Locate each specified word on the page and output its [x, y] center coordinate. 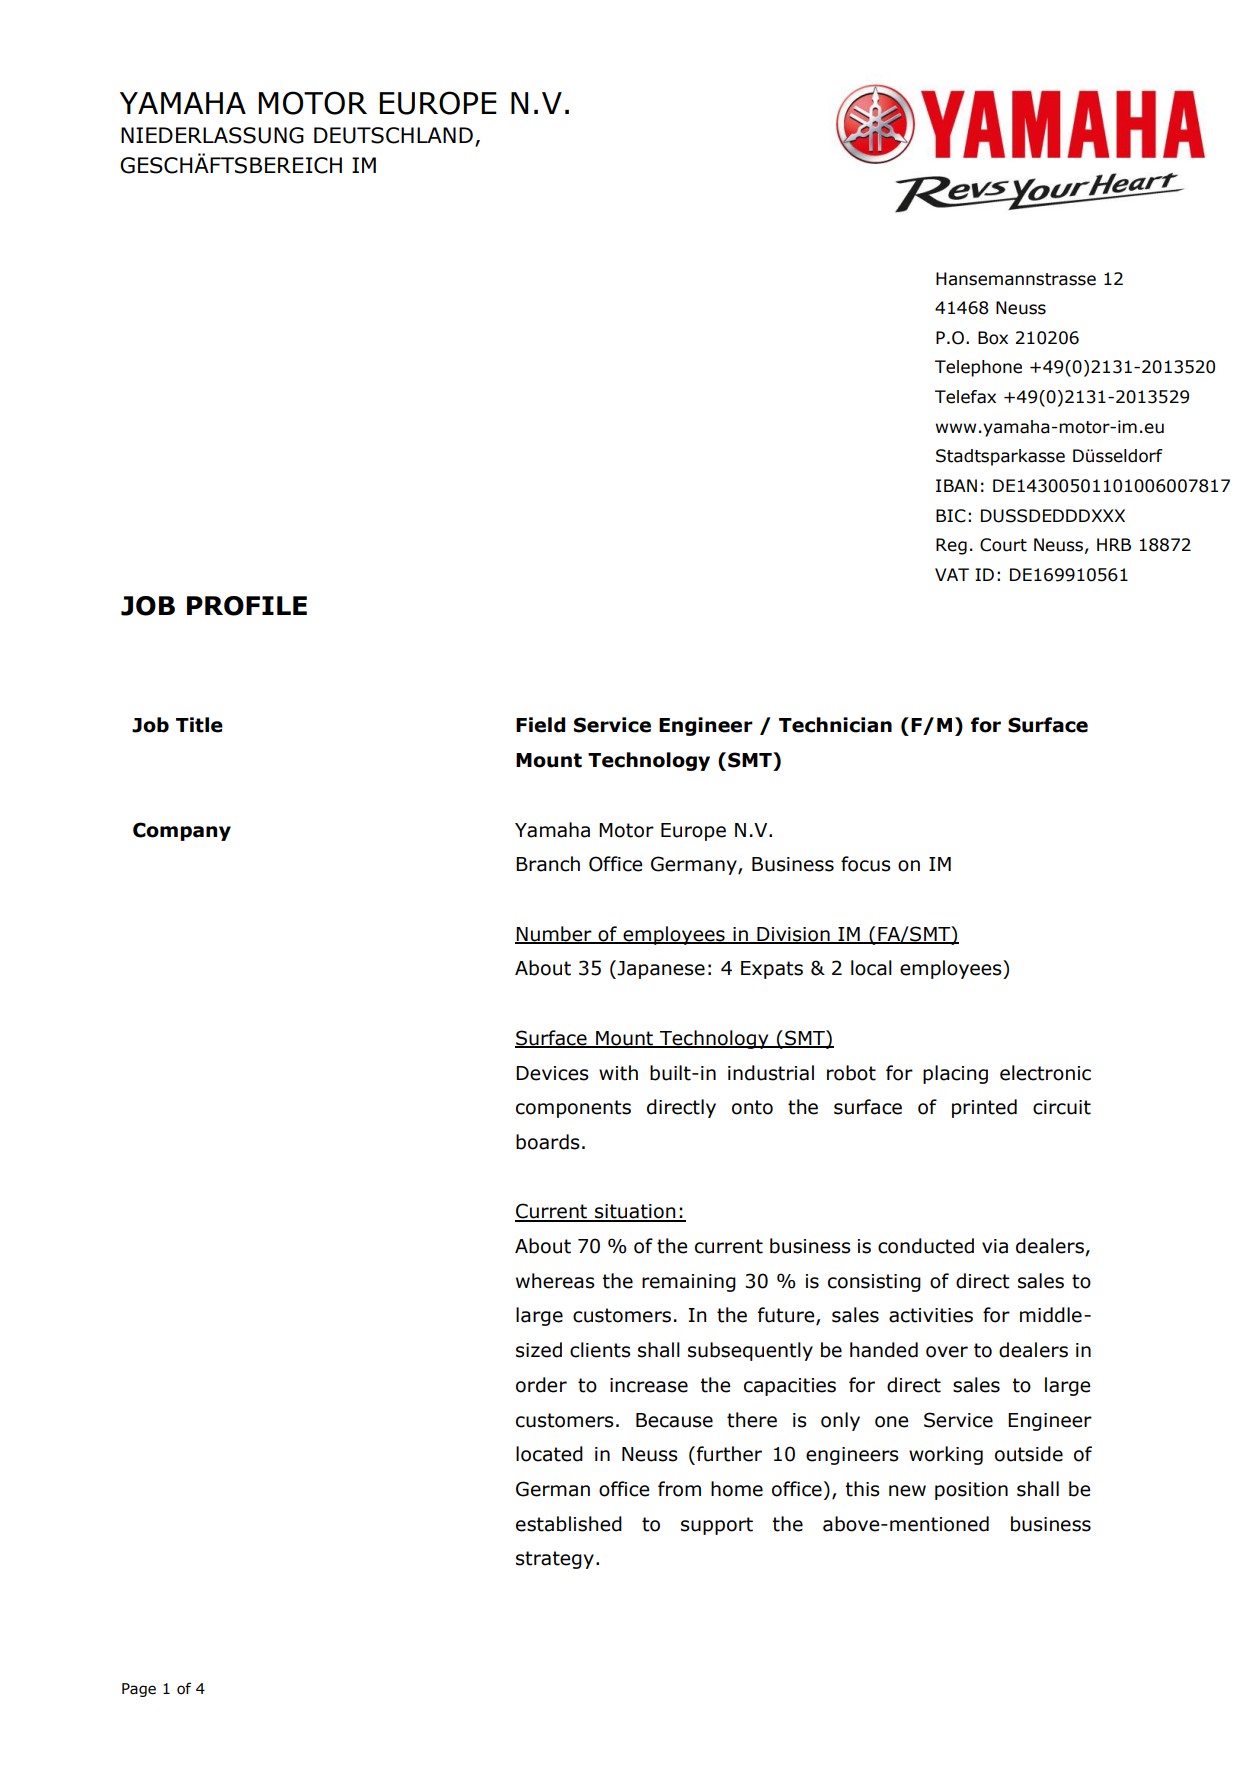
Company [182, 831]
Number [554, 934]
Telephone [978, 368]
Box [993, 338]
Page [139, 1690]
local [871, 968]
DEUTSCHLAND [393, 135]
